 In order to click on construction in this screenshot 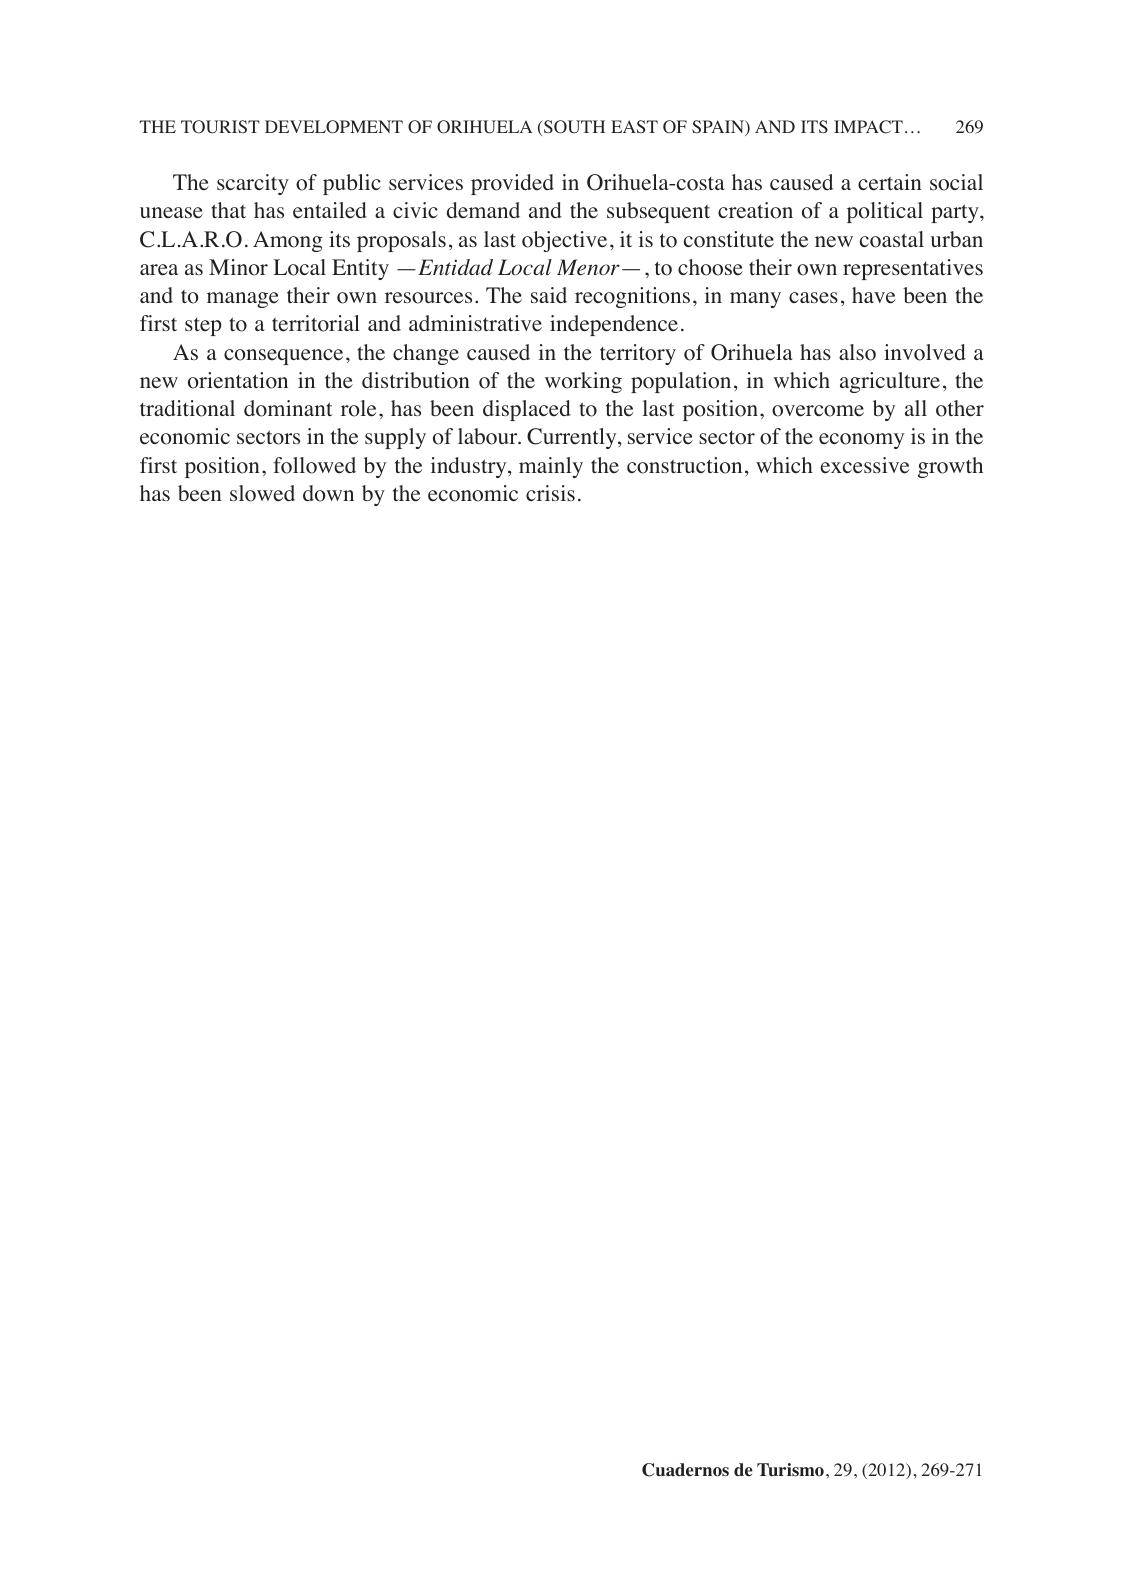, I will do `click(684, 465)`.
